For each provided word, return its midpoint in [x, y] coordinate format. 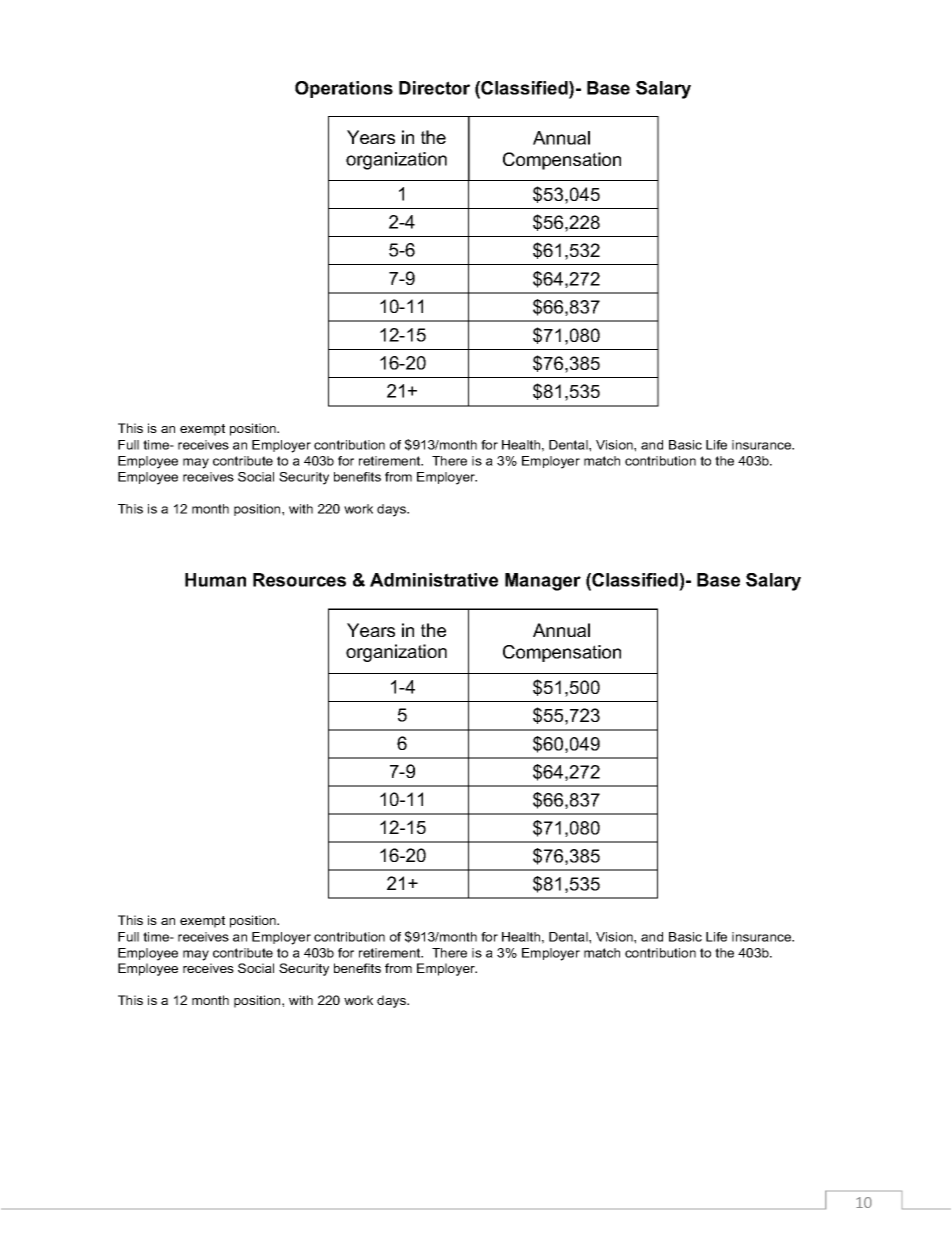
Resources [299, 580]
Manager [543, 582]
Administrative [434, 580]
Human [215, 580]
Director [434, 88]
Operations [344, 89]
